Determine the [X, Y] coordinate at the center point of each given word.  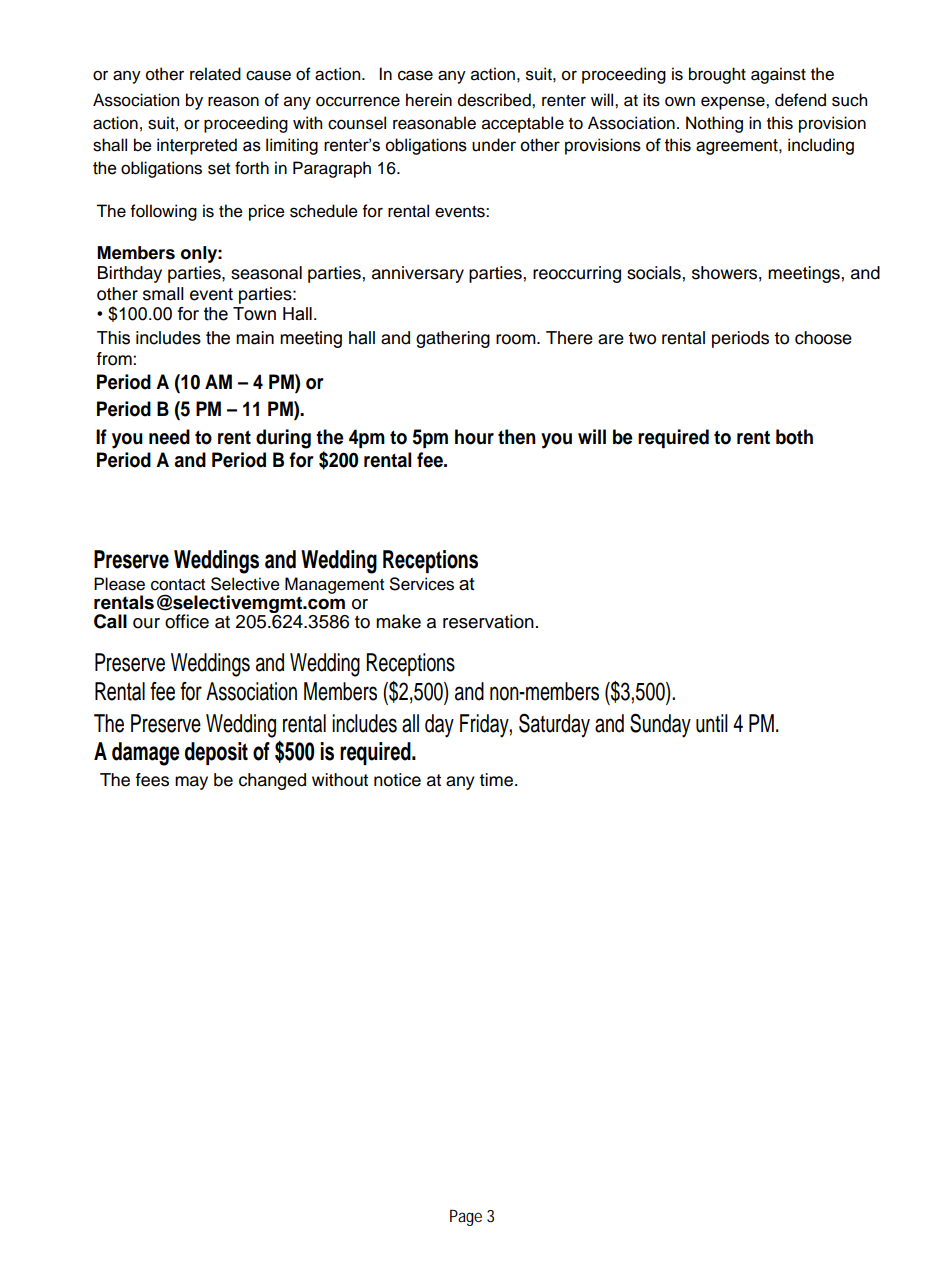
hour [474, 437]
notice [397, 780]
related [215, 74]
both [794, 437]
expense [734, 103]
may [191, 783]
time [497, 780]
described [495, 100]
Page [466, 1218]
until [712, 723]
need [169, 437]
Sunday [660, 725]
